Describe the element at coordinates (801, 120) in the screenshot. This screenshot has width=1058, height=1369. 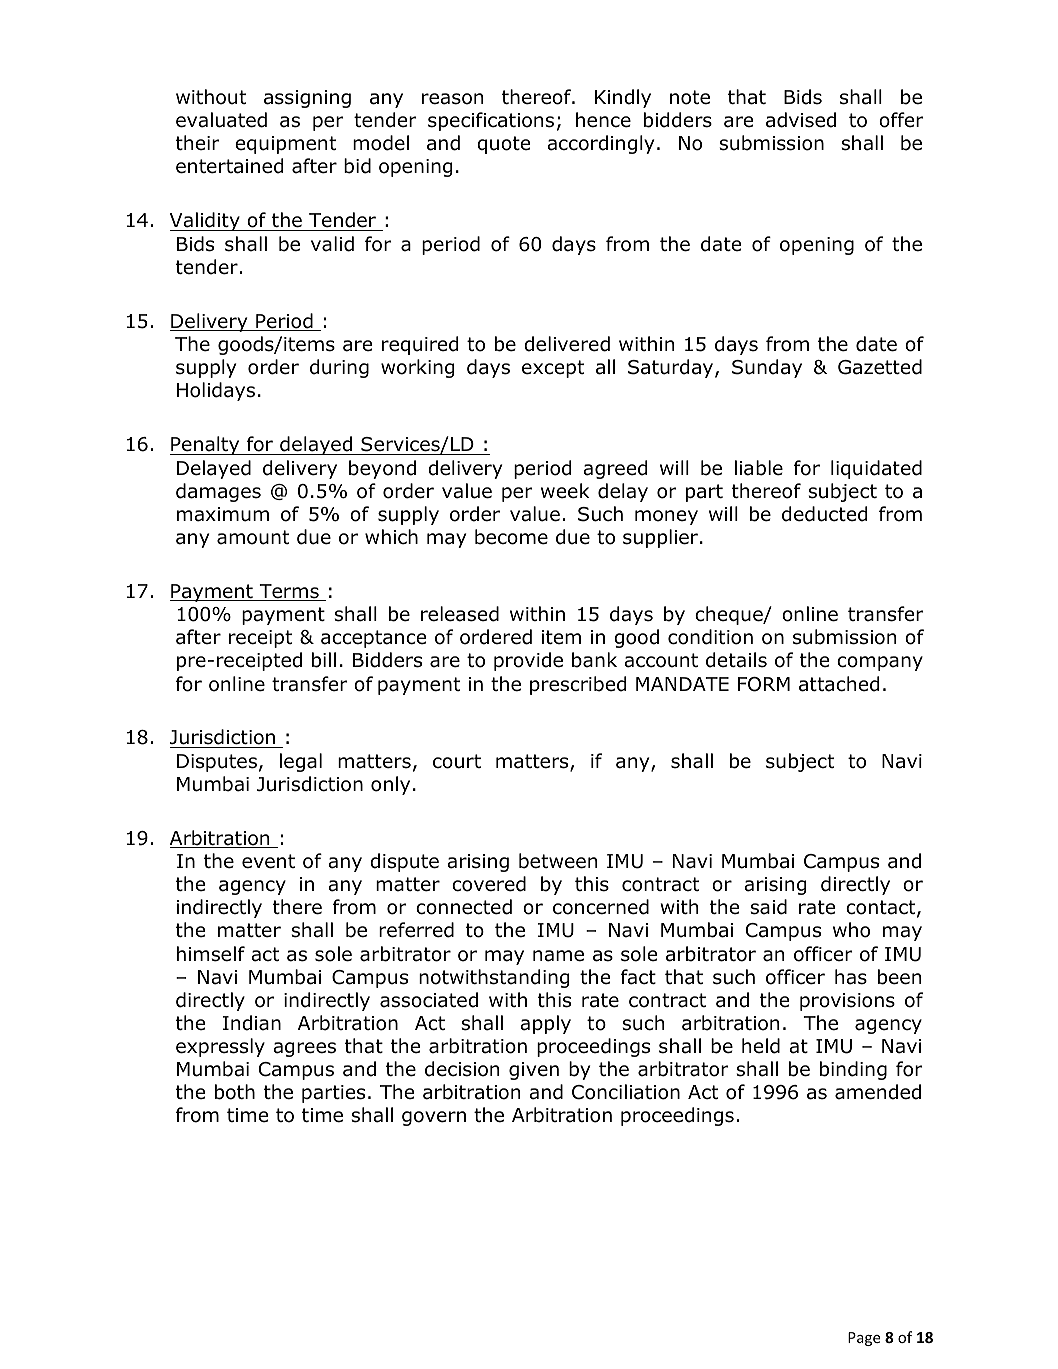
I see `advised` at that location.
